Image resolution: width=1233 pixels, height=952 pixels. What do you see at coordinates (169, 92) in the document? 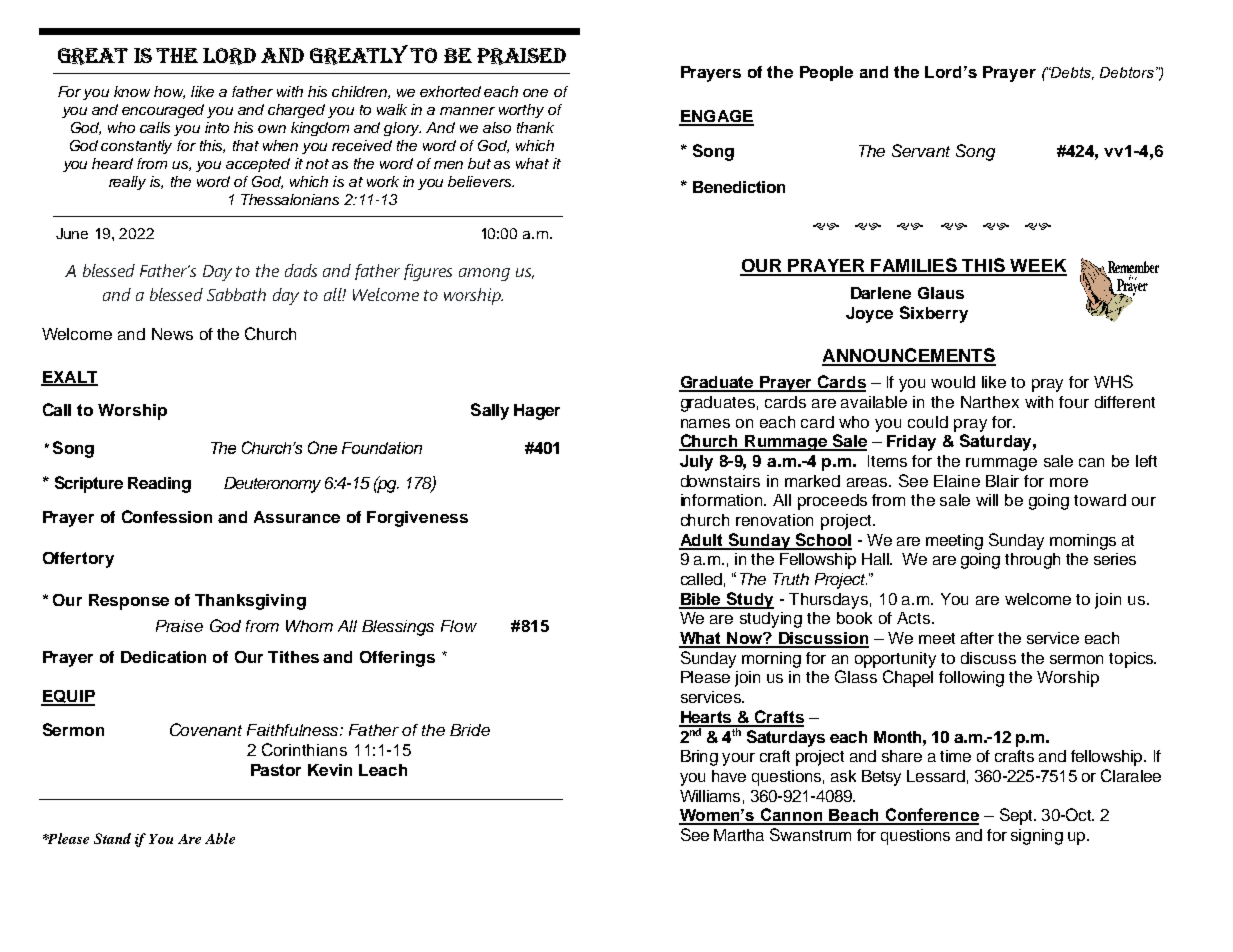
I see `how` at bounding box center [169, 92].
